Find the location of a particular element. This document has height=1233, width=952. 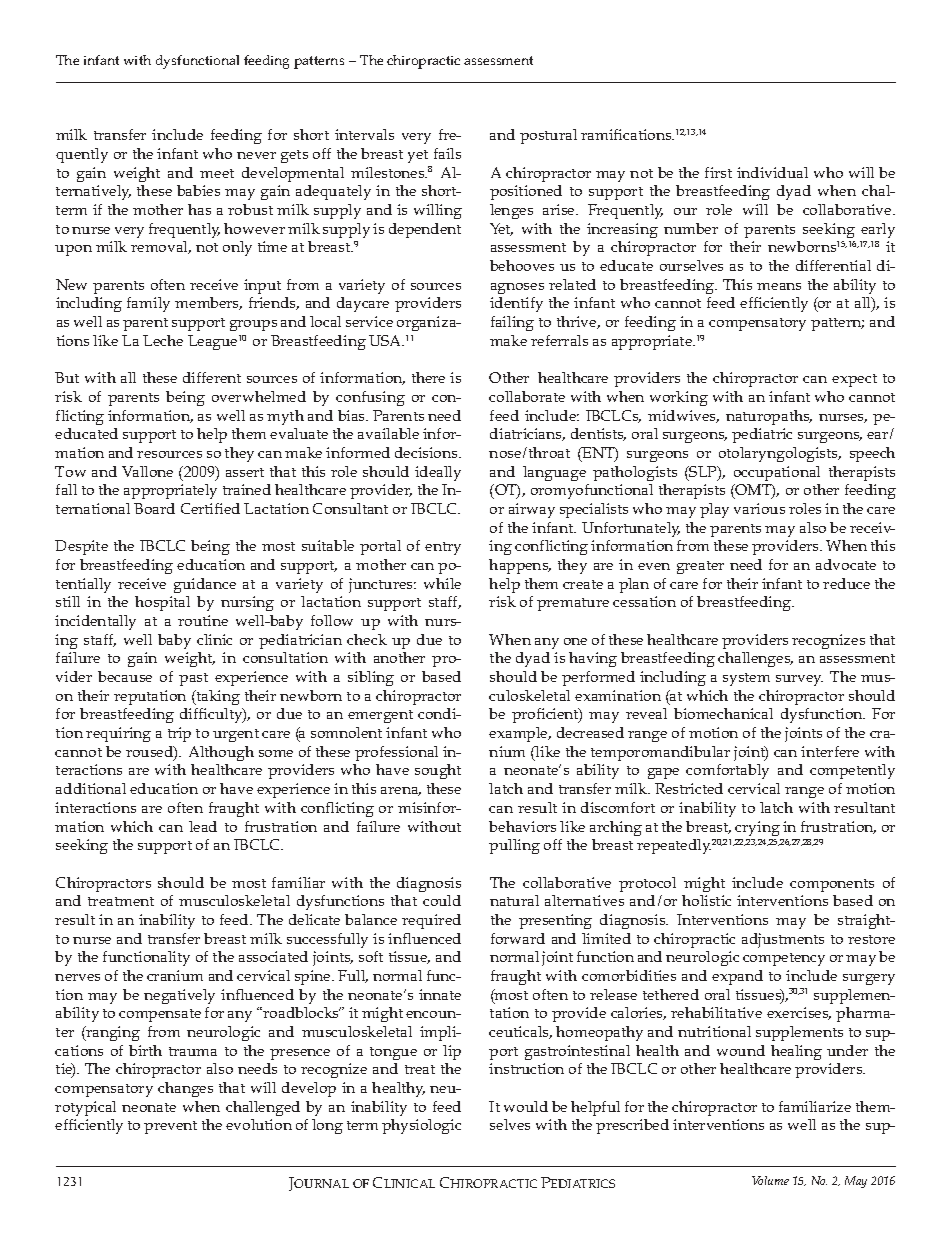

individual is located at coordinates (772, 172).
